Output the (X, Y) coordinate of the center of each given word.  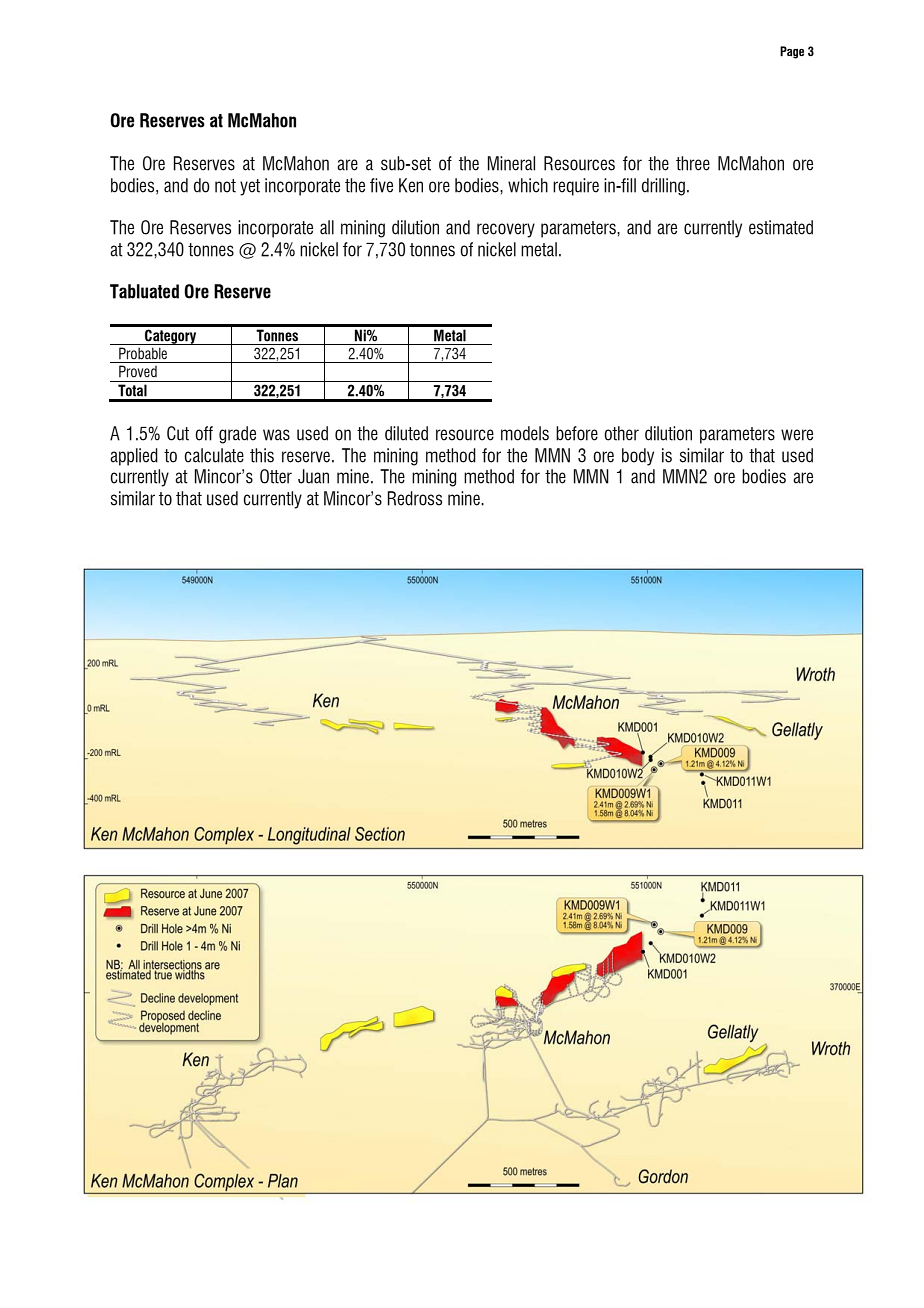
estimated (781, 227)
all (327, 227)
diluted (406, 433)
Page (792, 52)
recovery (506, 230)
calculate (214, 455)
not (225, 186)
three (693, 163)
